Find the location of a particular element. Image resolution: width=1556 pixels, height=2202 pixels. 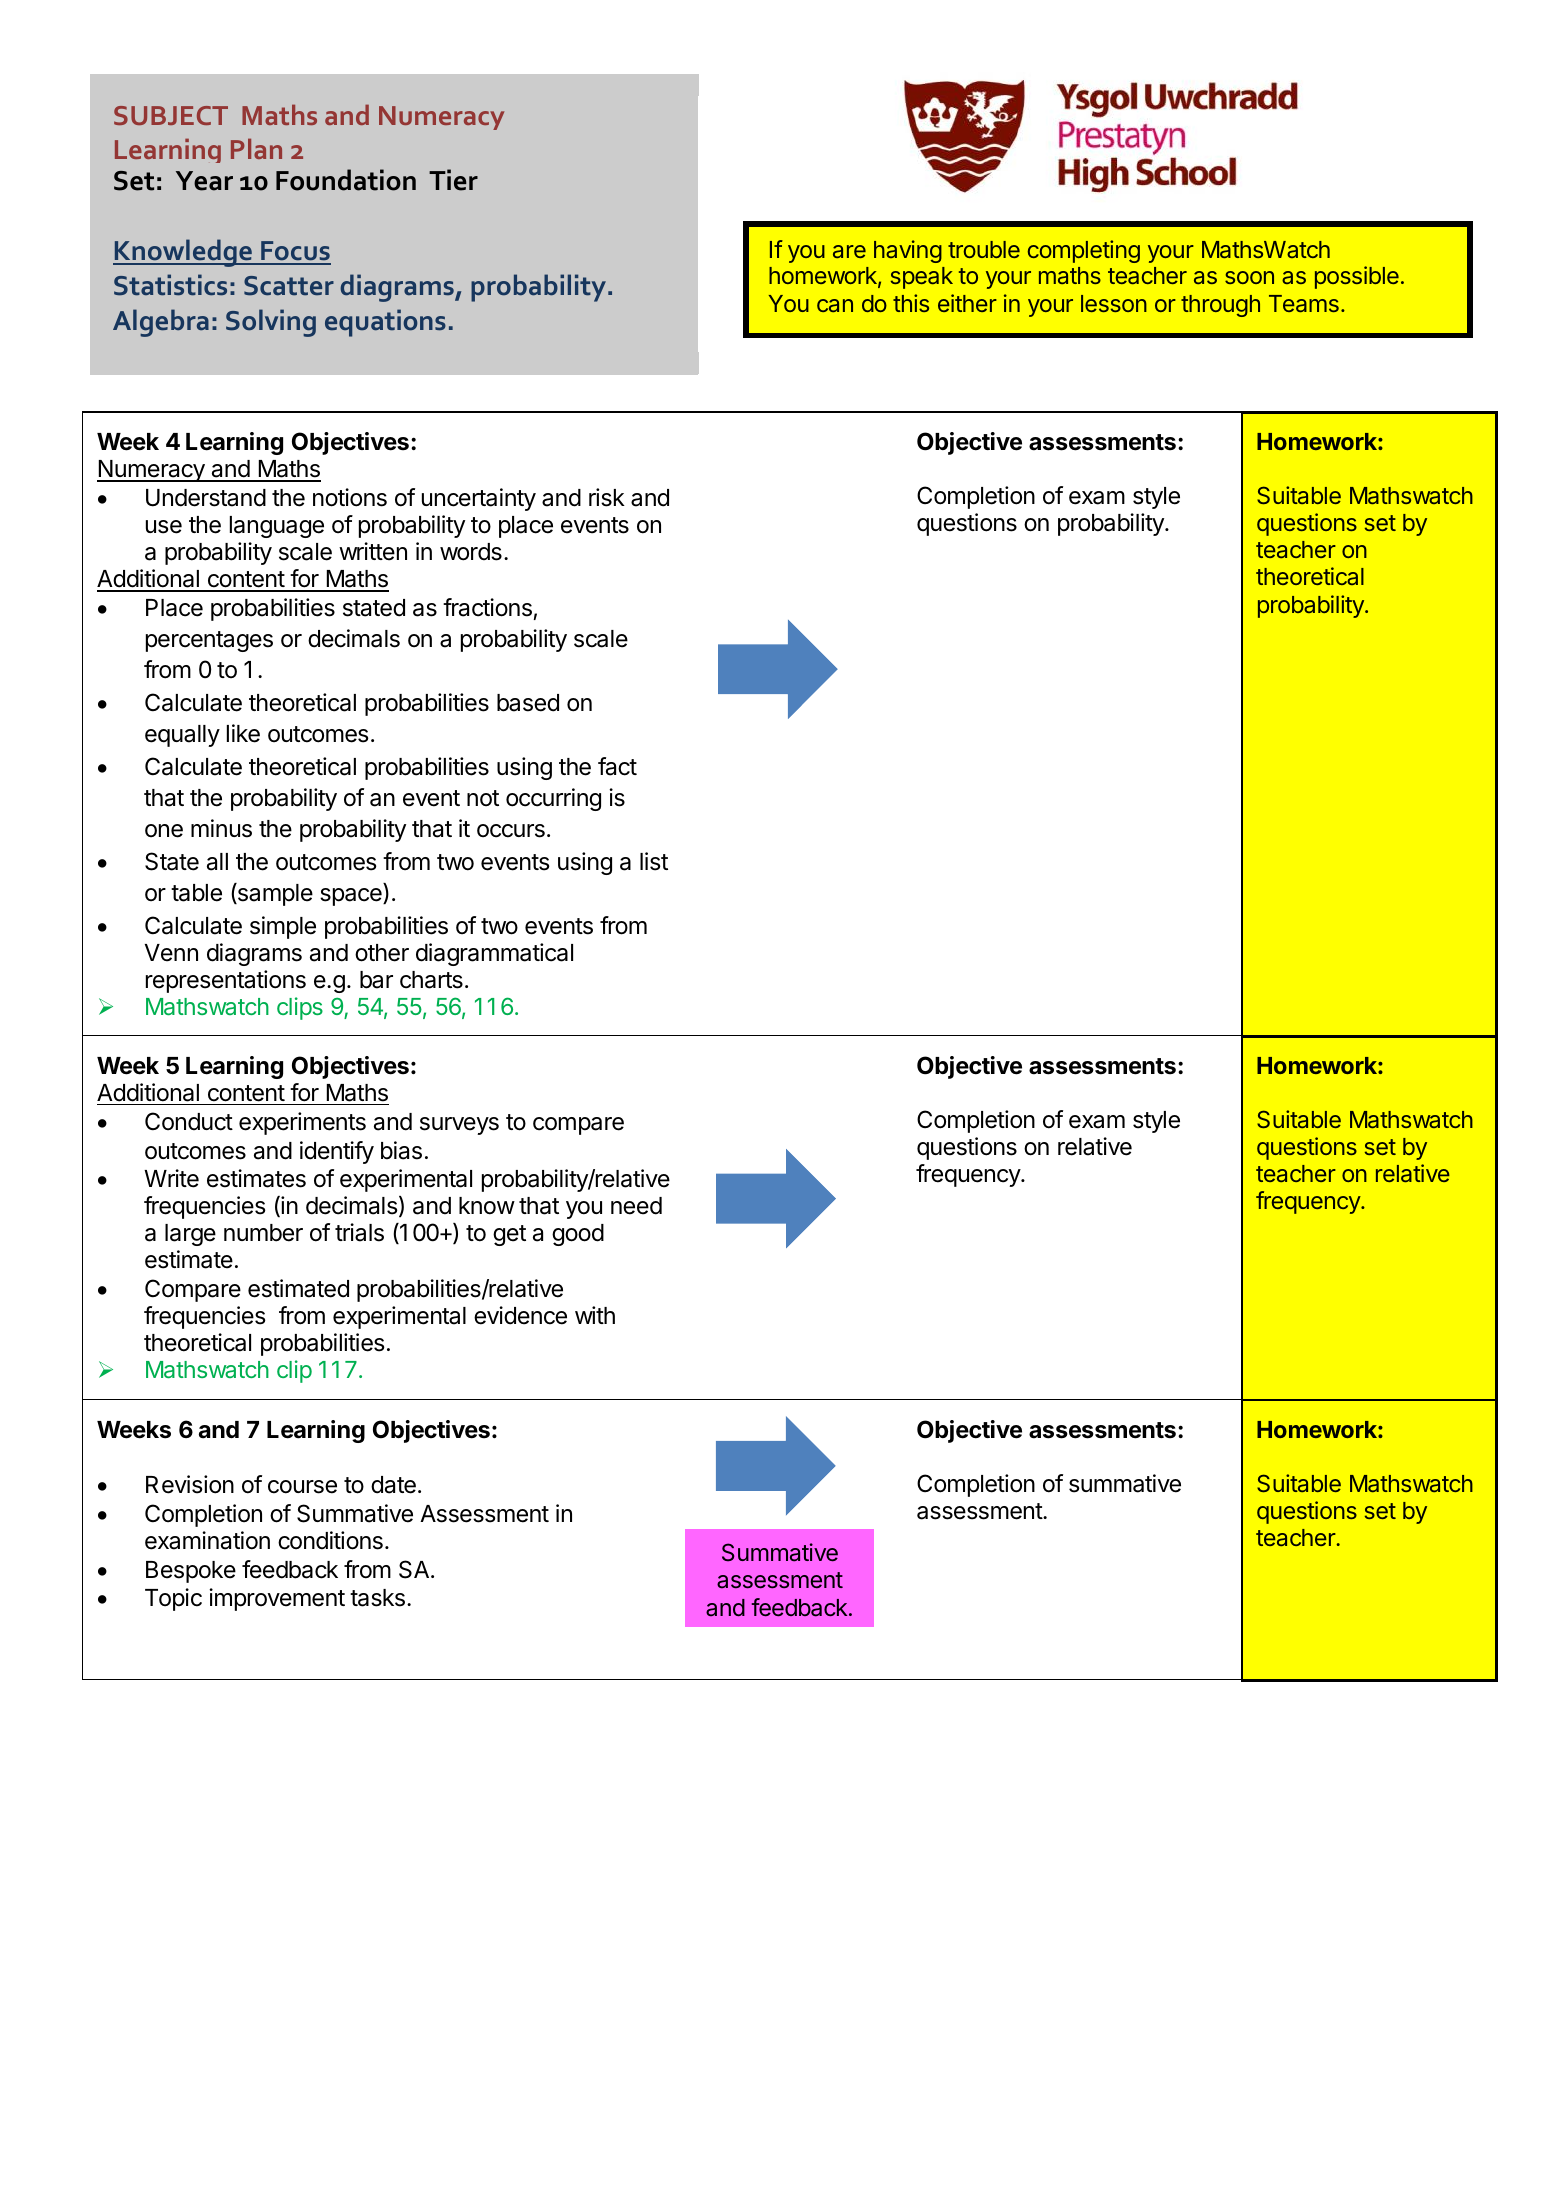

through is located at coordinates (1220, 306).
